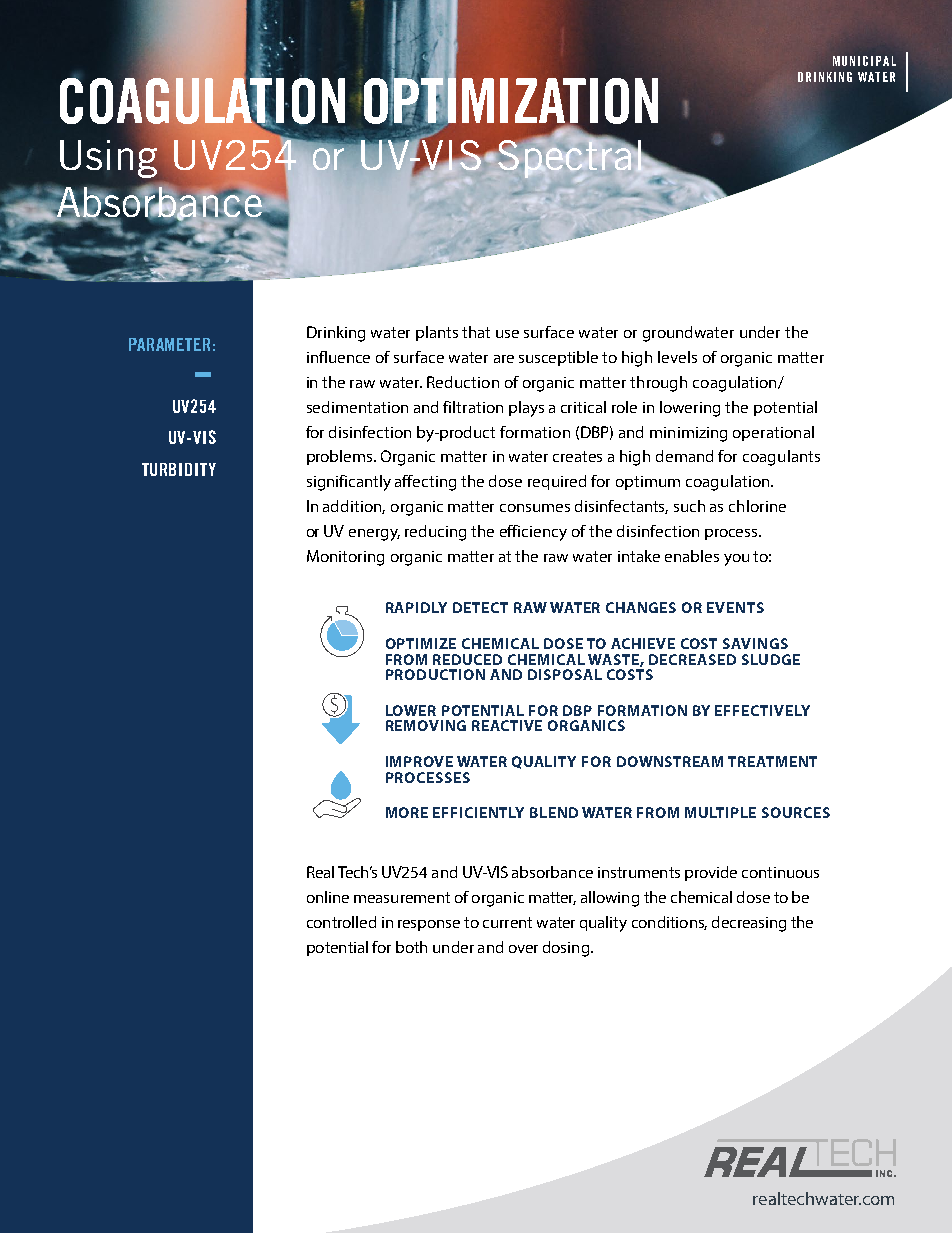 This document has width=952, height=1233. Describe the element at coordinates (179, 469) in the document. I see `TURBIDITY` at that location.
